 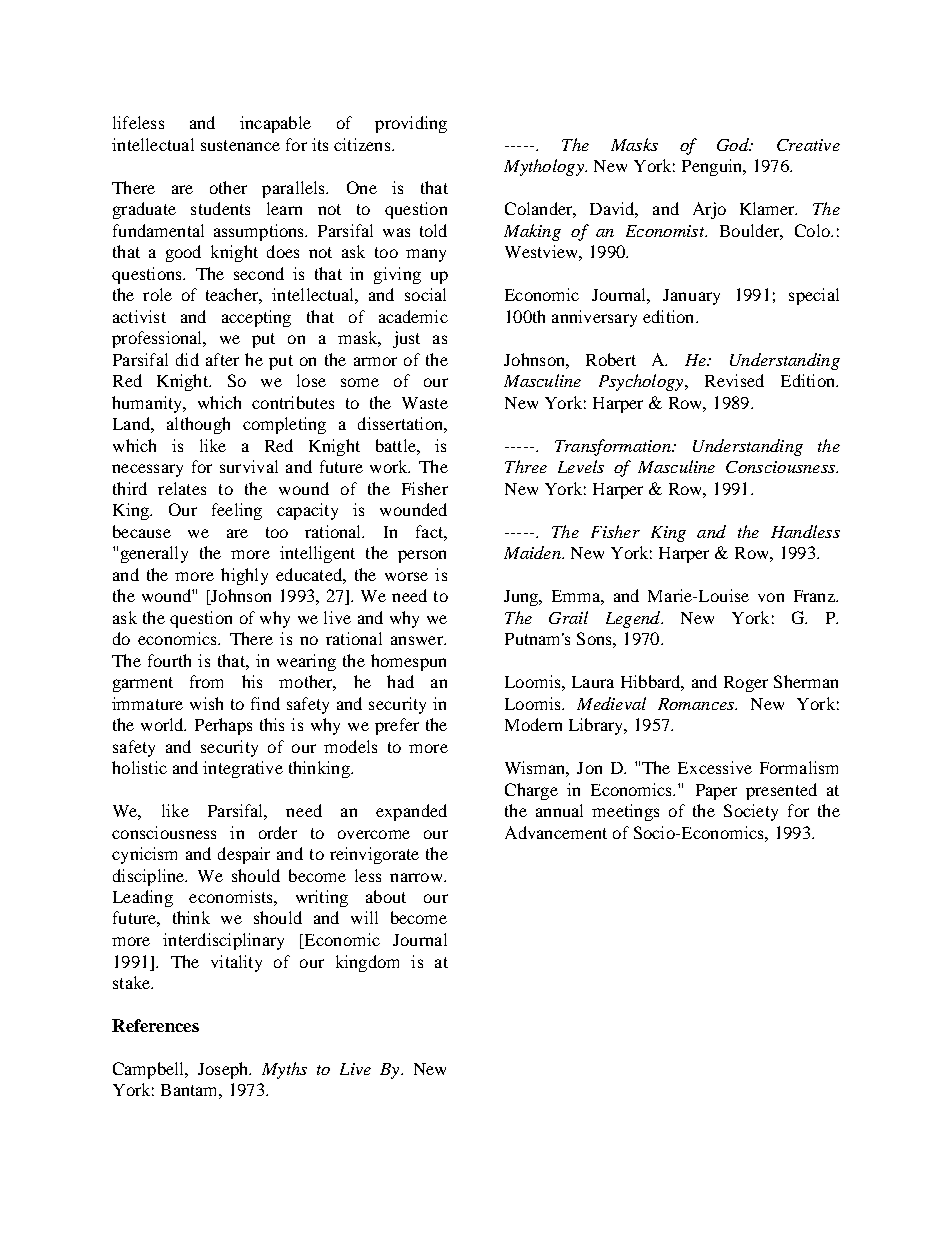 What do you see at coordinates (284, 1070) in the page?
I see `Myths` at bounding box center [284, 1070].
